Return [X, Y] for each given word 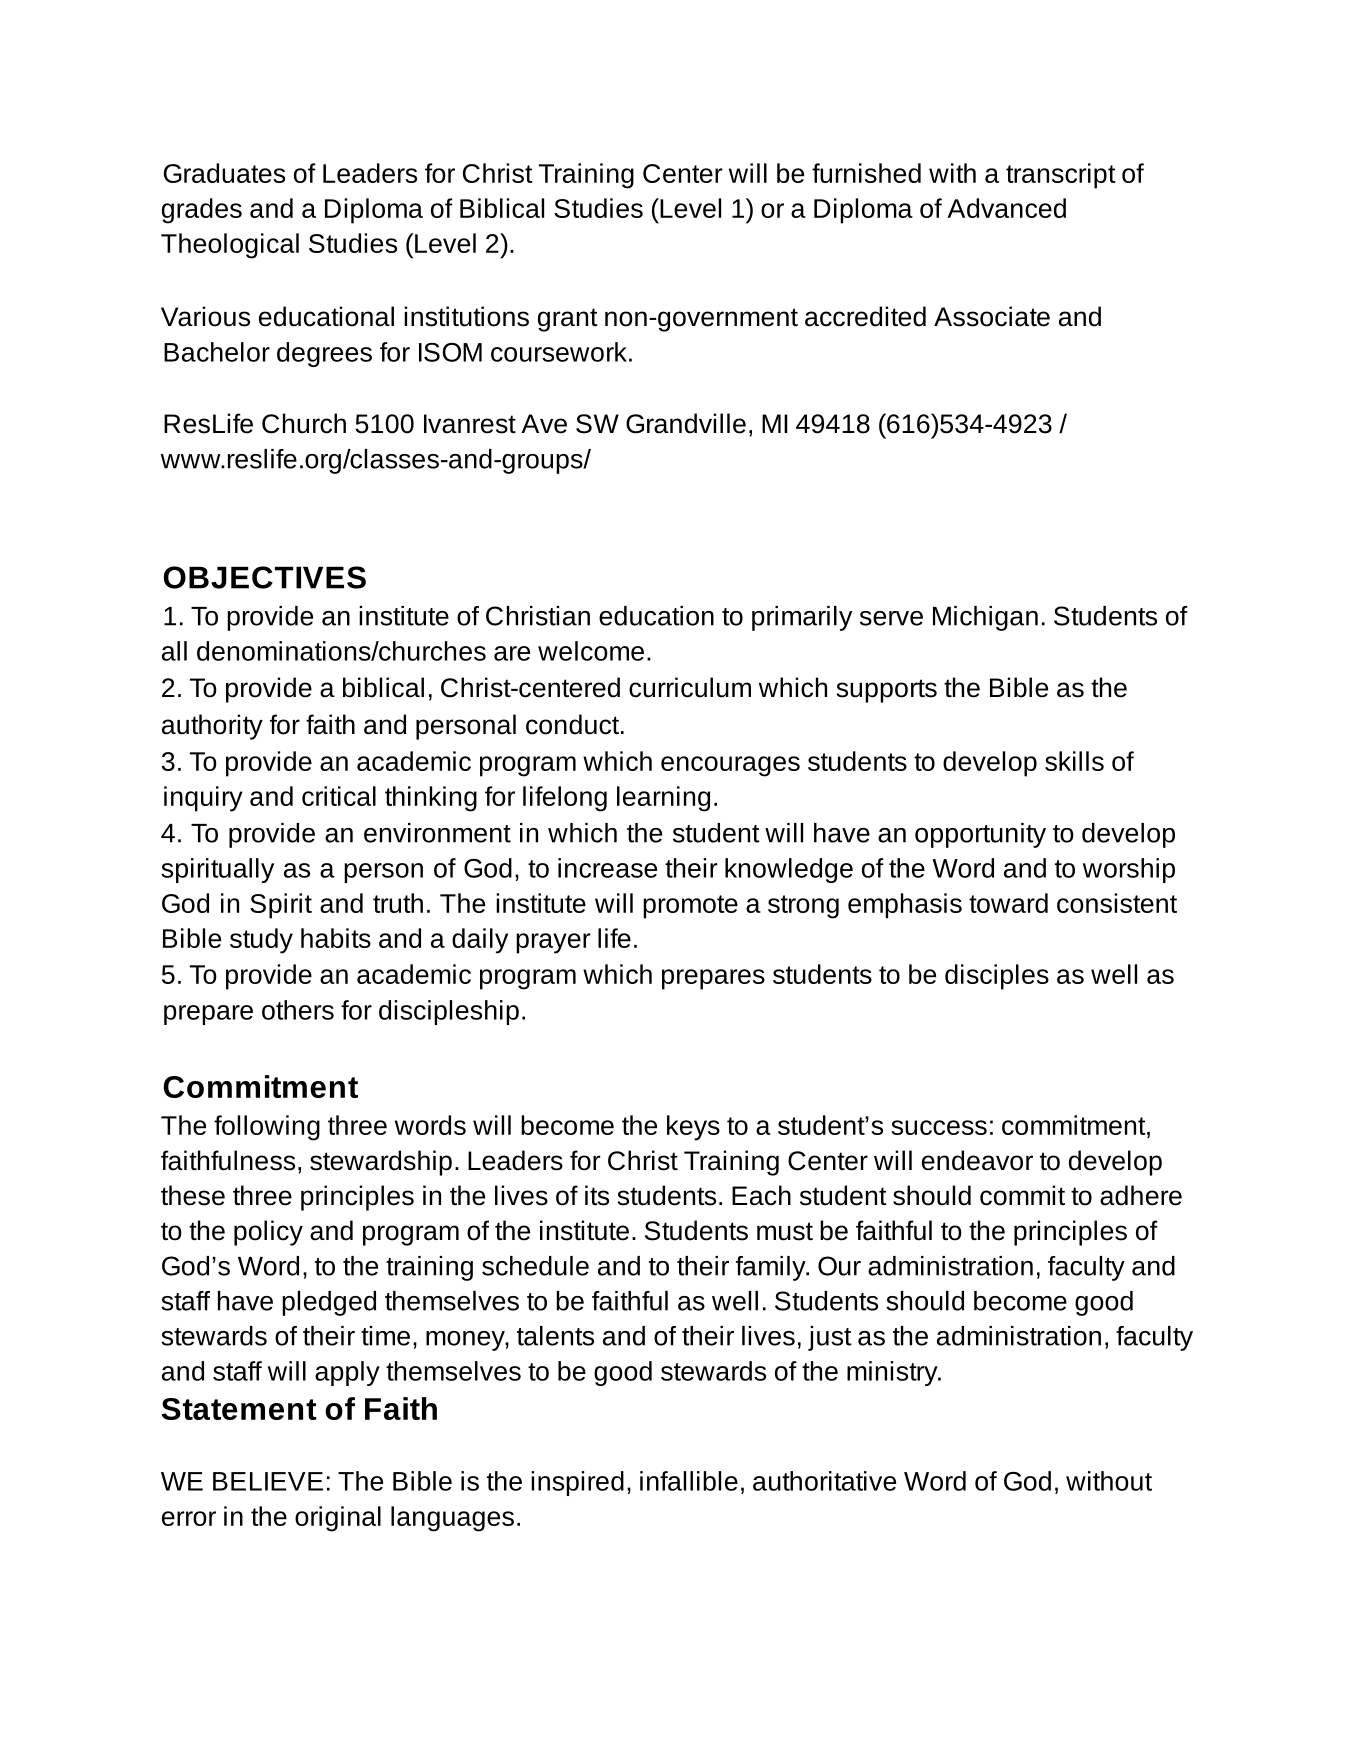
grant [568, 320]
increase [607, 868]
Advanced [1006, 208]
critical [339, 796]
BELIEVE [268, 1481]
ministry [893, 1373]
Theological [230, 246]
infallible [689, 1481]
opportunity [980, 835]
